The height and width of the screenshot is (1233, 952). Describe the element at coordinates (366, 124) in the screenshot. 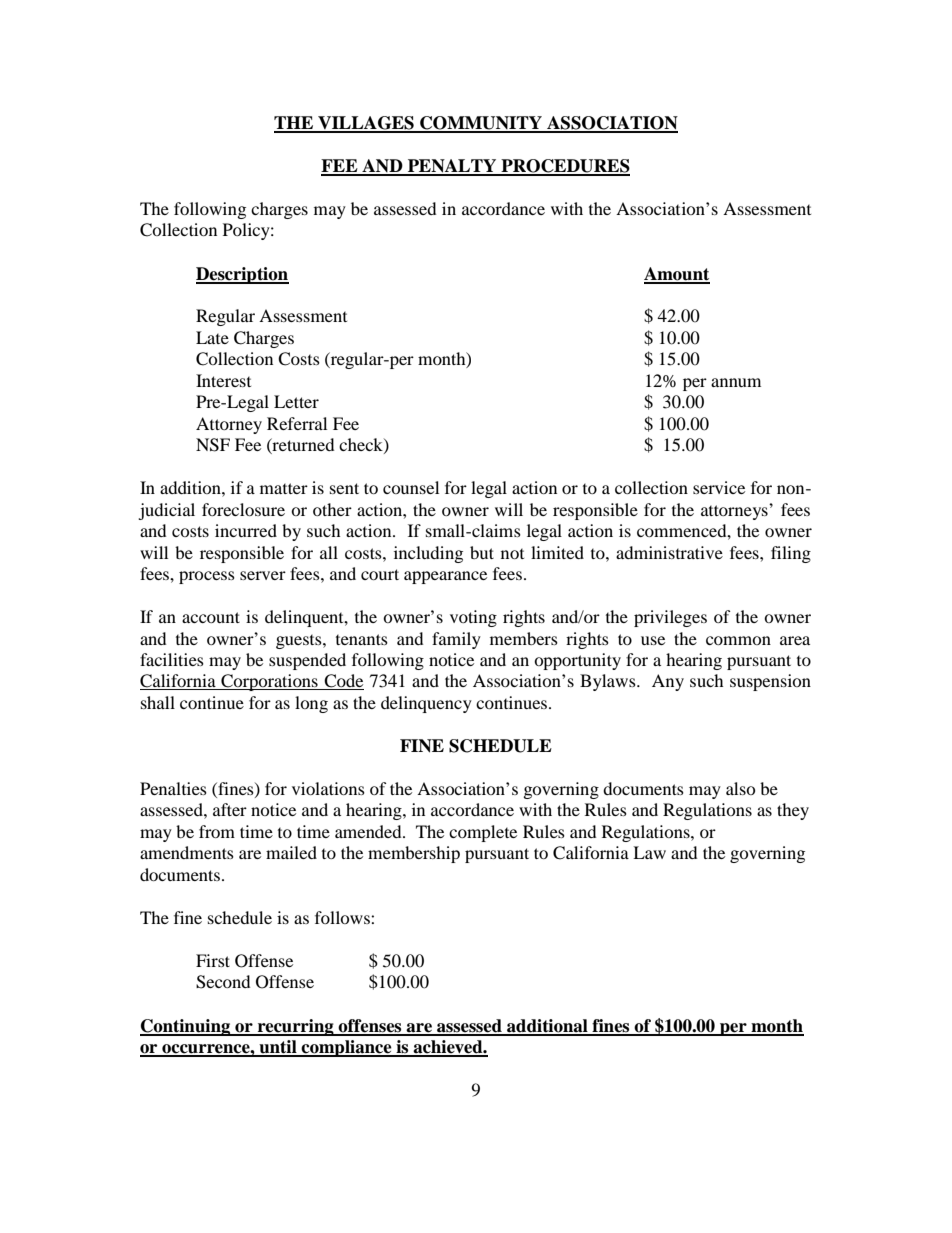

I see `VILLAGES` at that location.
